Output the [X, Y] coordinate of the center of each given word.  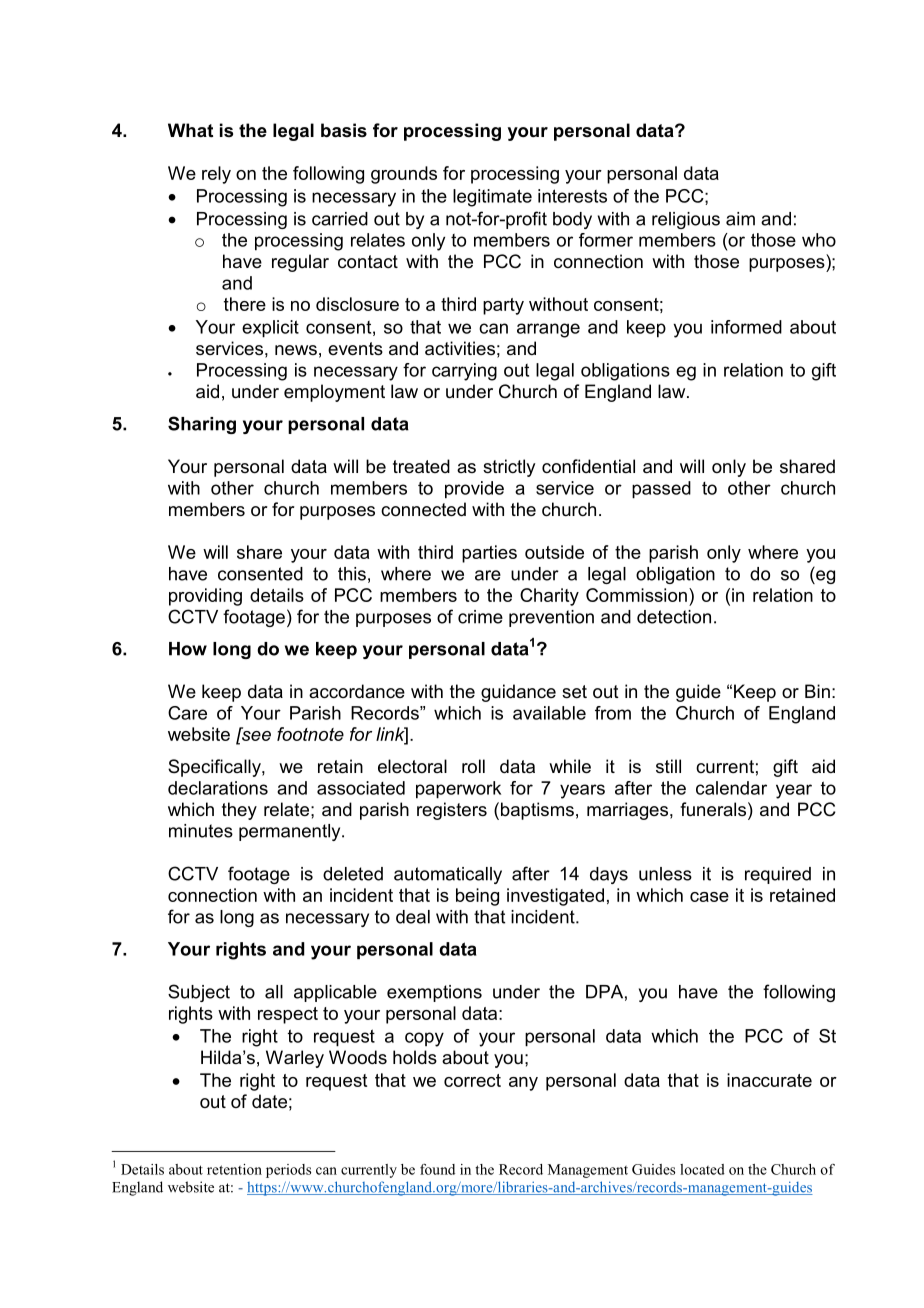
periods [288, 1171]
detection [674, 617]
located [702, 1169]
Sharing [202, 425]
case [709, 897]
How [188, 649]
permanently [291, 832]
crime [480, 617]
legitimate [492, 198]
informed [746, 327]
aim [740, 219]
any [523, 1084]
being [477, 897]
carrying [464, 372]
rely [216, 175]
